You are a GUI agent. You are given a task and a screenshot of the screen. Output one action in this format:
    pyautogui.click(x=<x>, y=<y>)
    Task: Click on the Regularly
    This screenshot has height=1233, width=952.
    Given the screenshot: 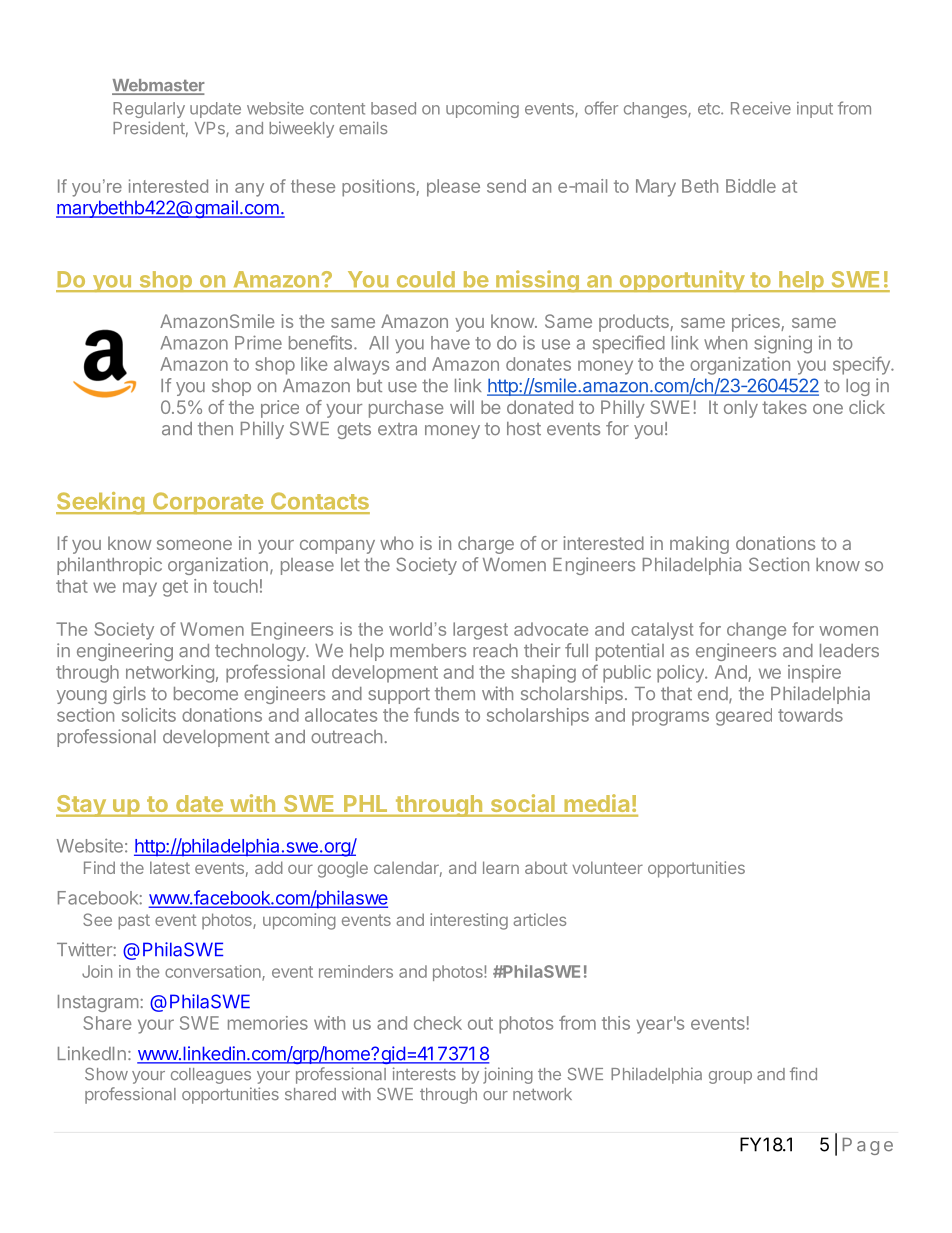 What is the action you would take?
    pyautogui.click(x=149, y=110)
